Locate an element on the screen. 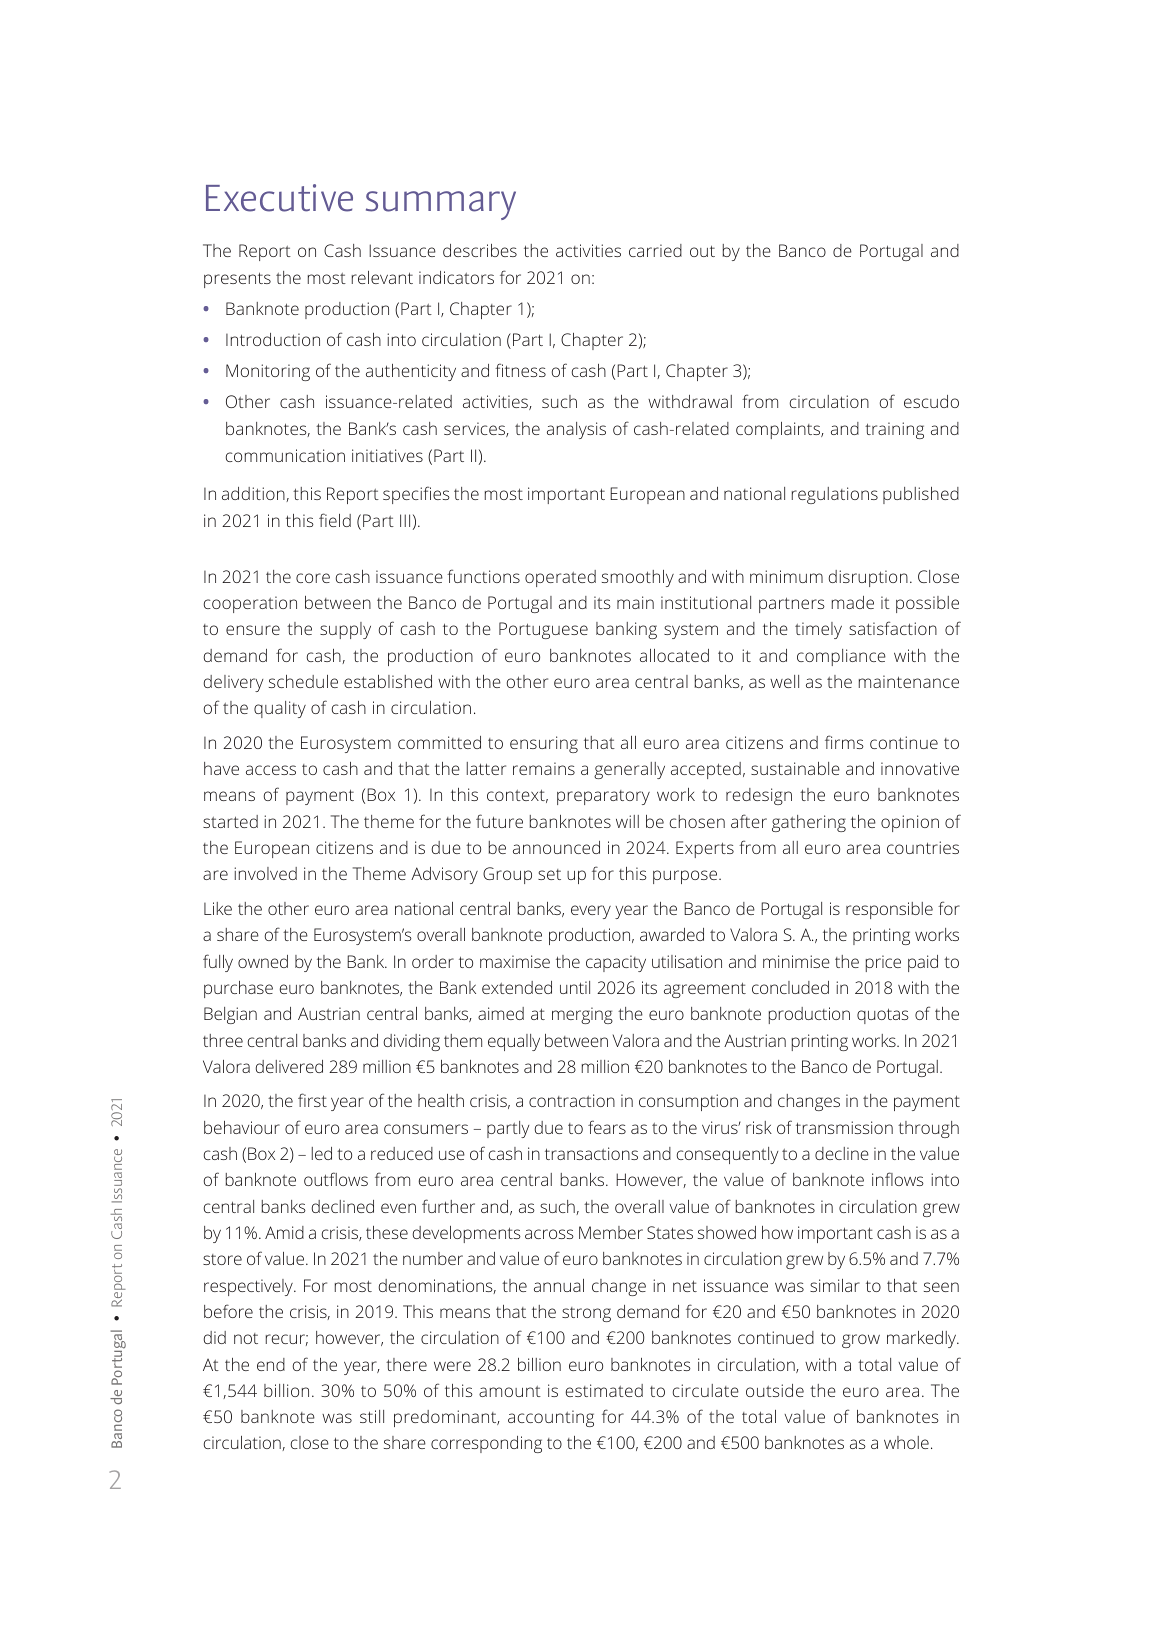 This screenshot has height=1629, width=1152. still is located at coordinates (372, 1416).
